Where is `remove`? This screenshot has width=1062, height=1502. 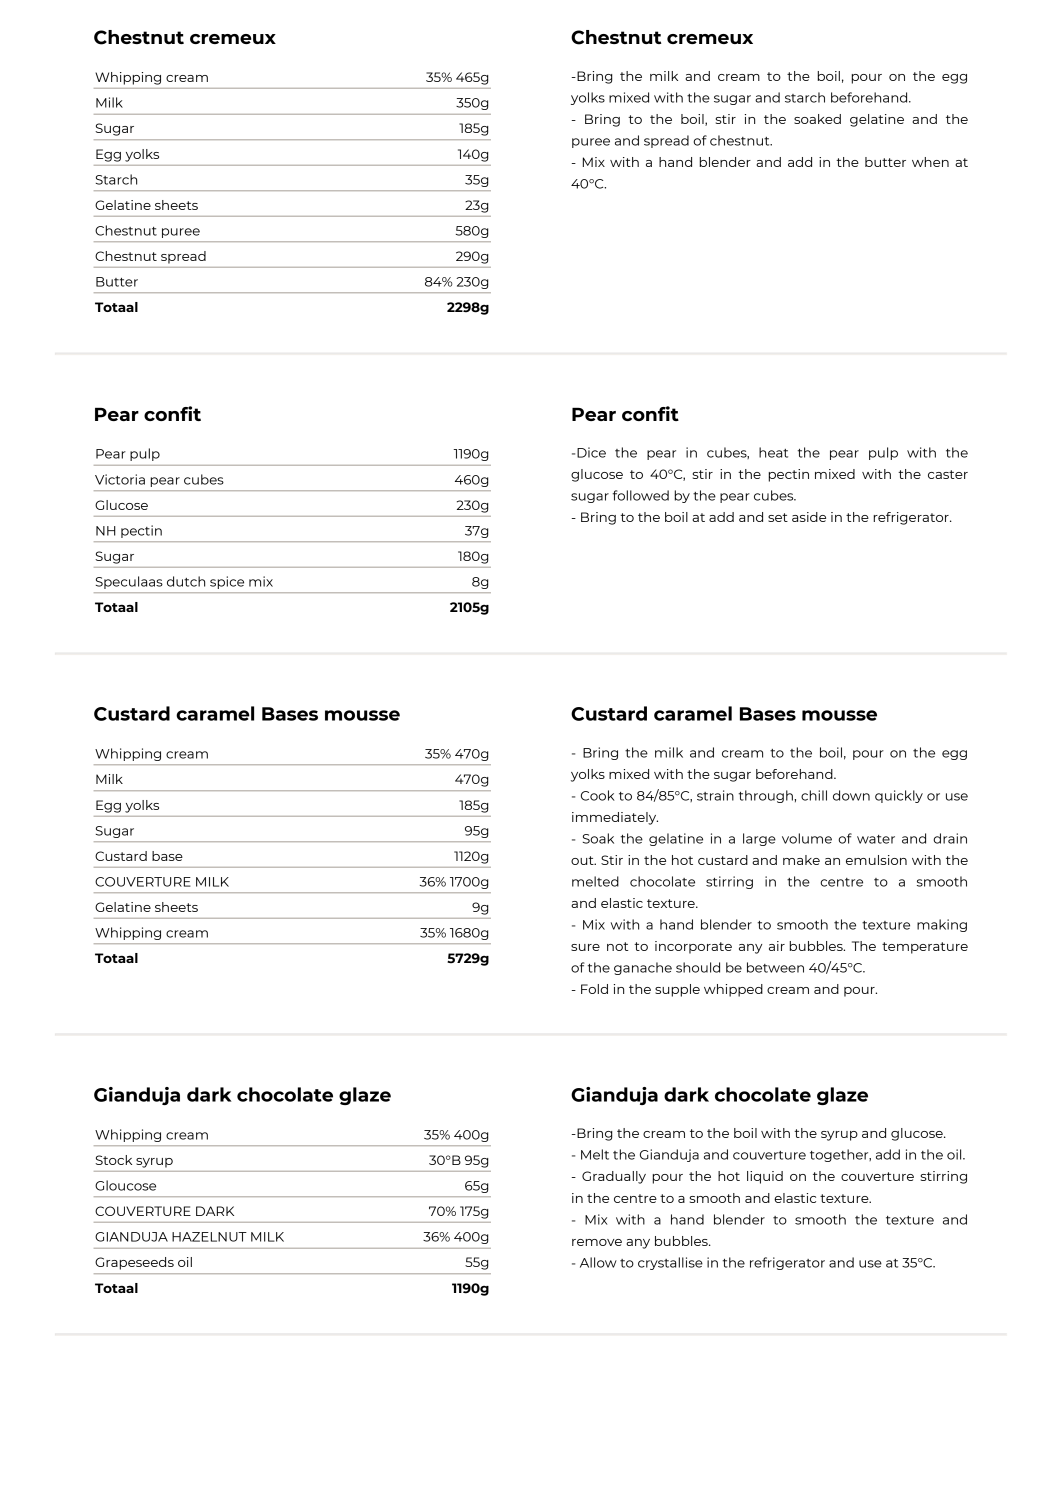
remove is located at coordinates (597, 1242).
